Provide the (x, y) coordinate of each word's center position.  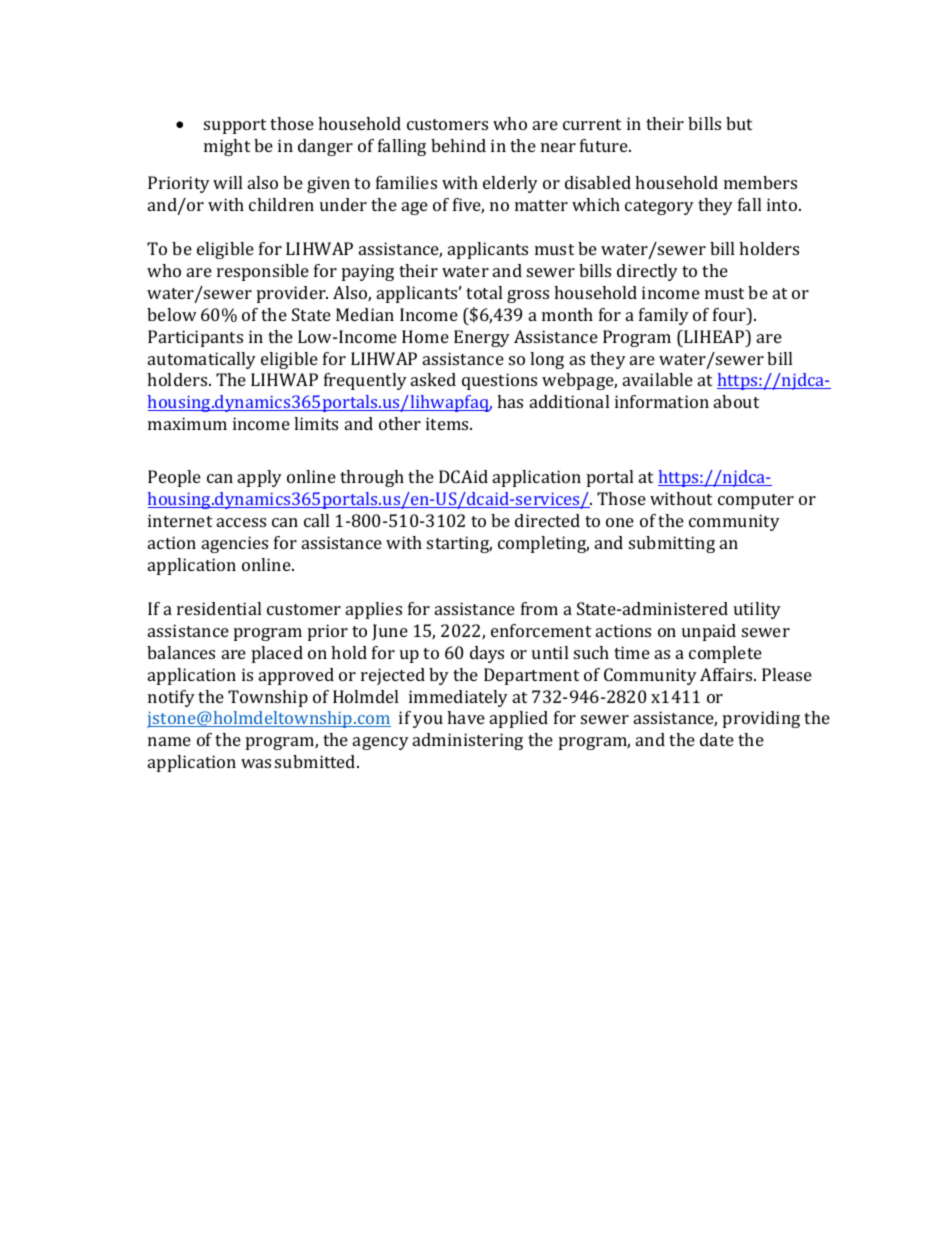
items (448, 423)
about (736, 401)
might (227, 147)
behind (458, 145)
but (739, 123)
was (256, 763)
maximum (187, 423)
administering (468, 741)
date (717, 739)
